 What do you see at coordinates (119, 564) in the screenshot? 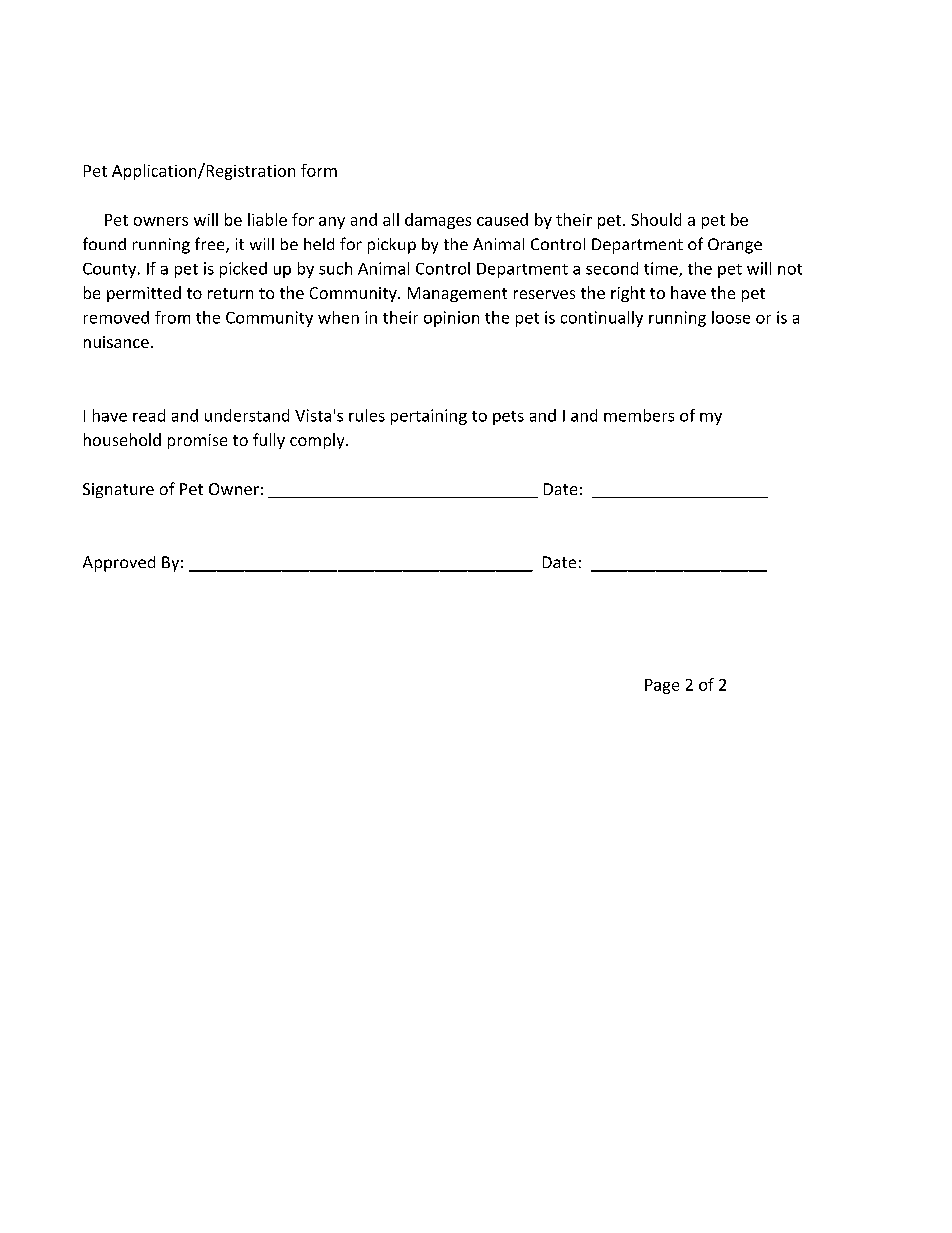
I see `Approved` at bounding box center [119, 564].
